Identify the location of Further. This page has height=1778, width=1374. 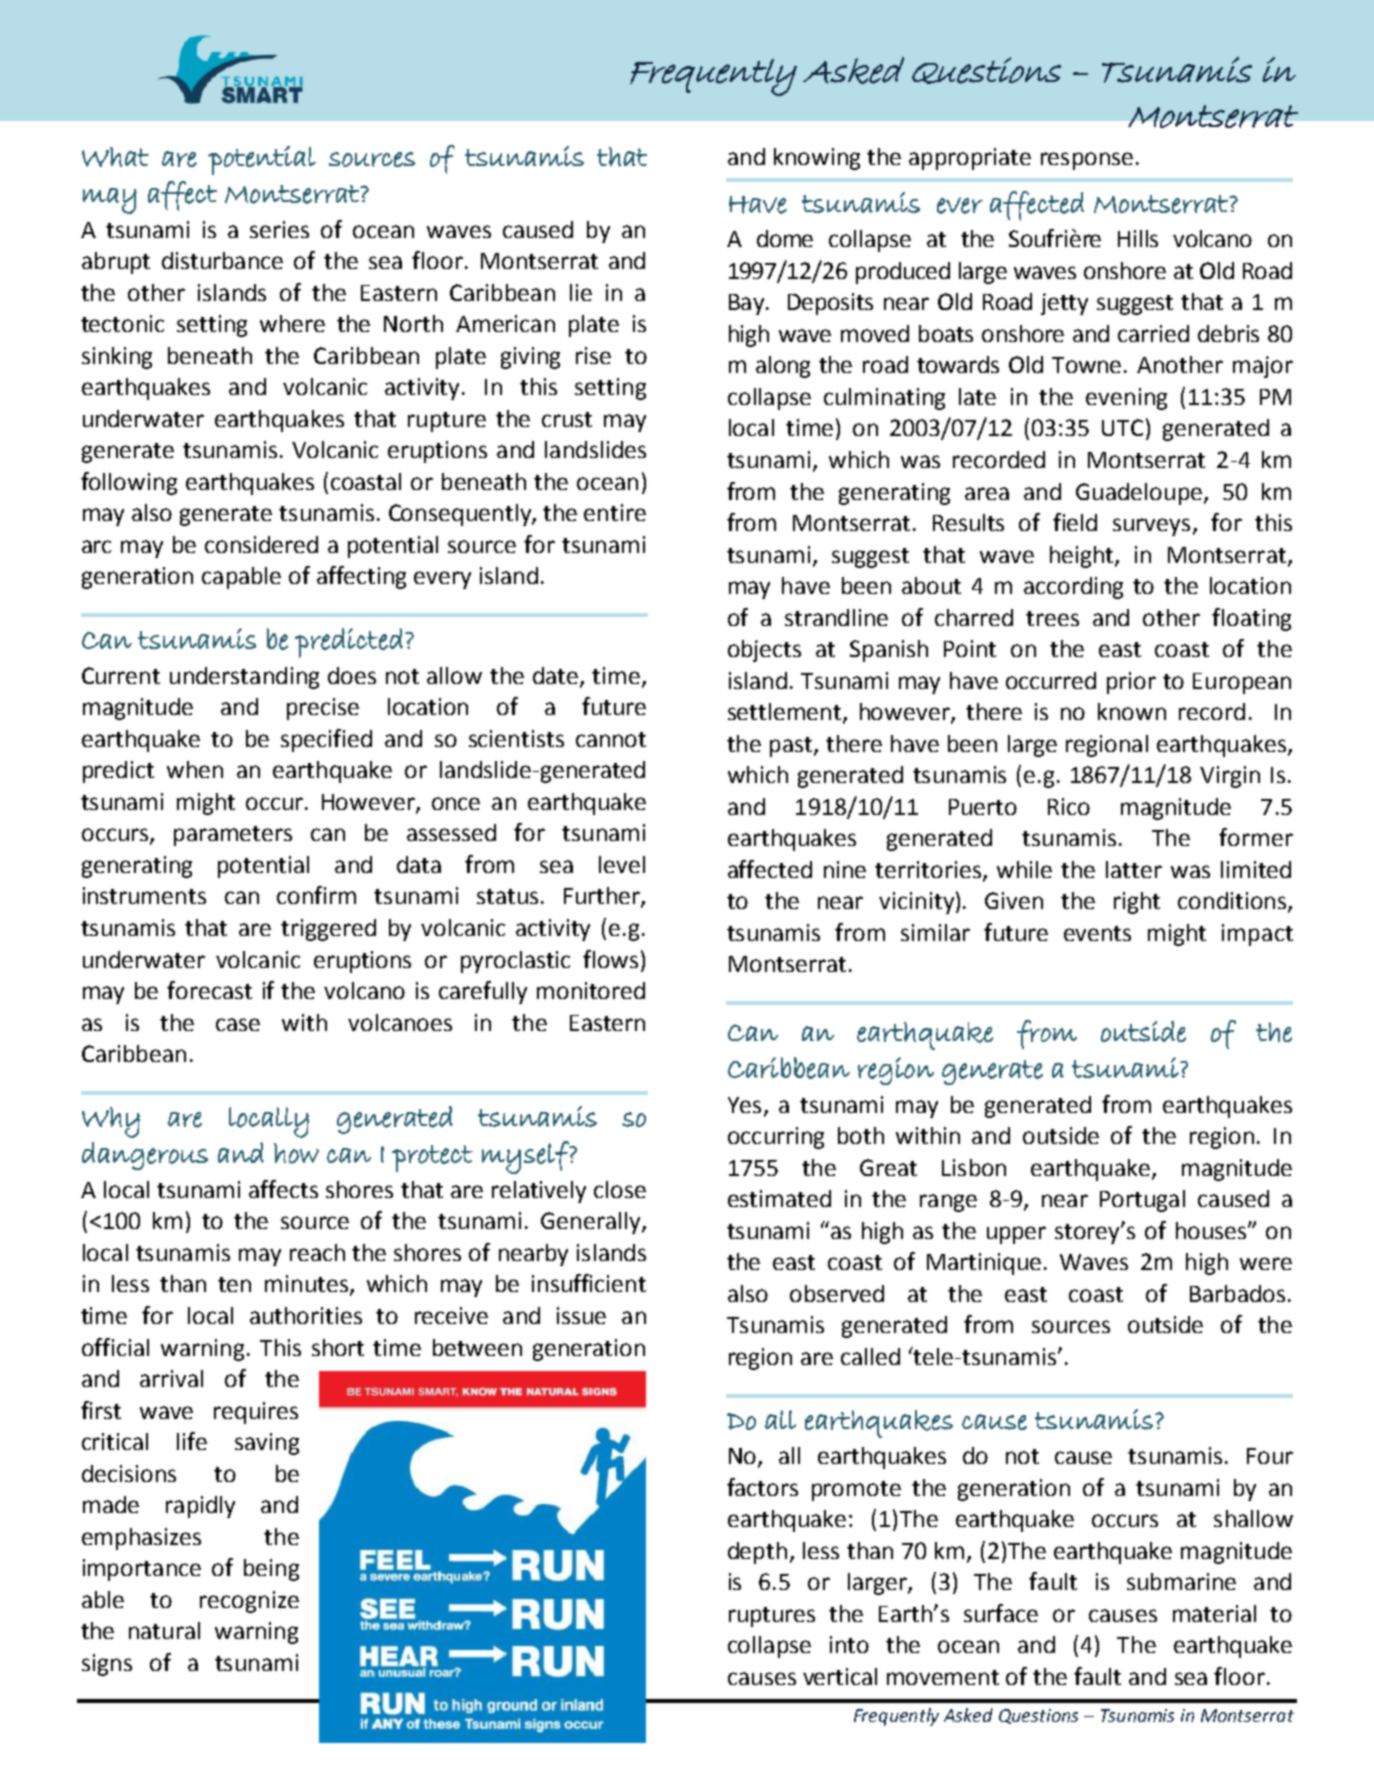
(603, 897).
